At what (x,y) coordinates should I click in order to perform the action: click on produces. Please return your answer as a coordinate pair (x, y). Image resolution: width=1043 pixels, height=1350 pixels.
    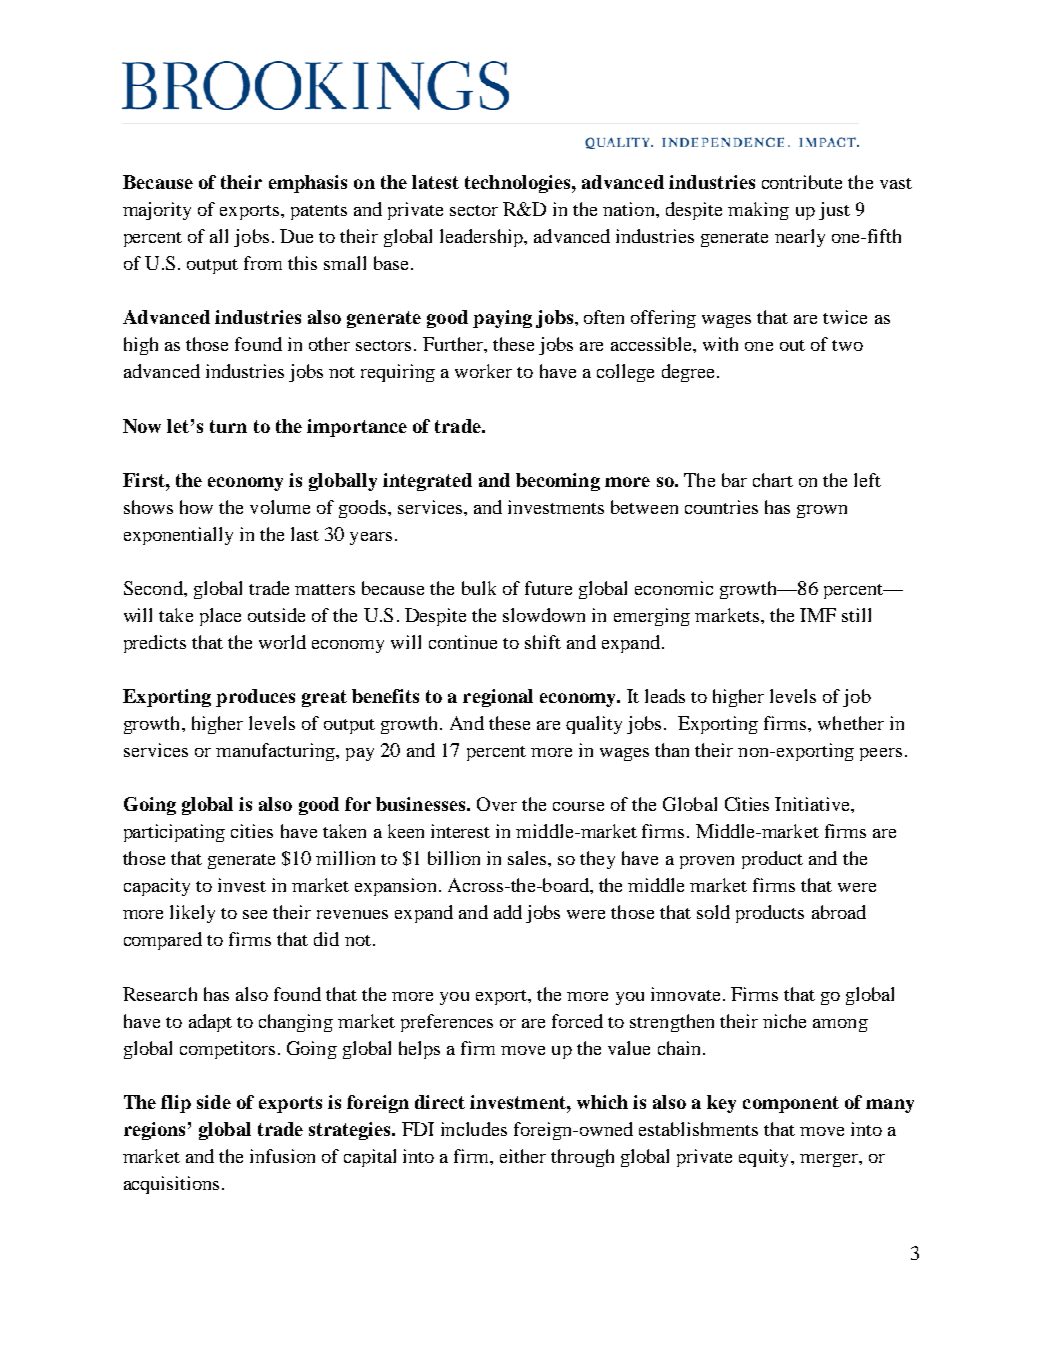
    Looking at the image, I should click on (255, 698).
